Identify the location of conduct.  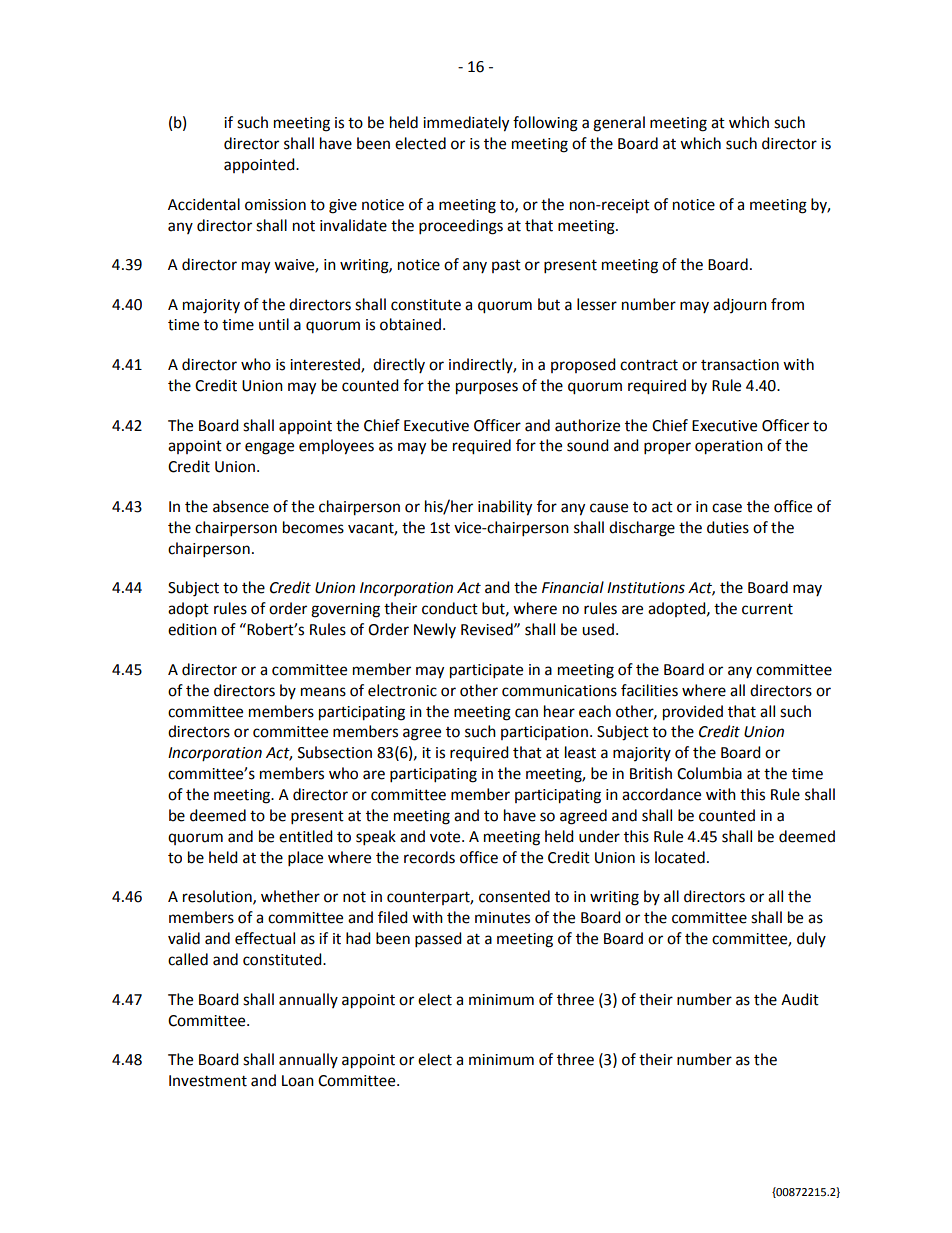
(450, 608).
